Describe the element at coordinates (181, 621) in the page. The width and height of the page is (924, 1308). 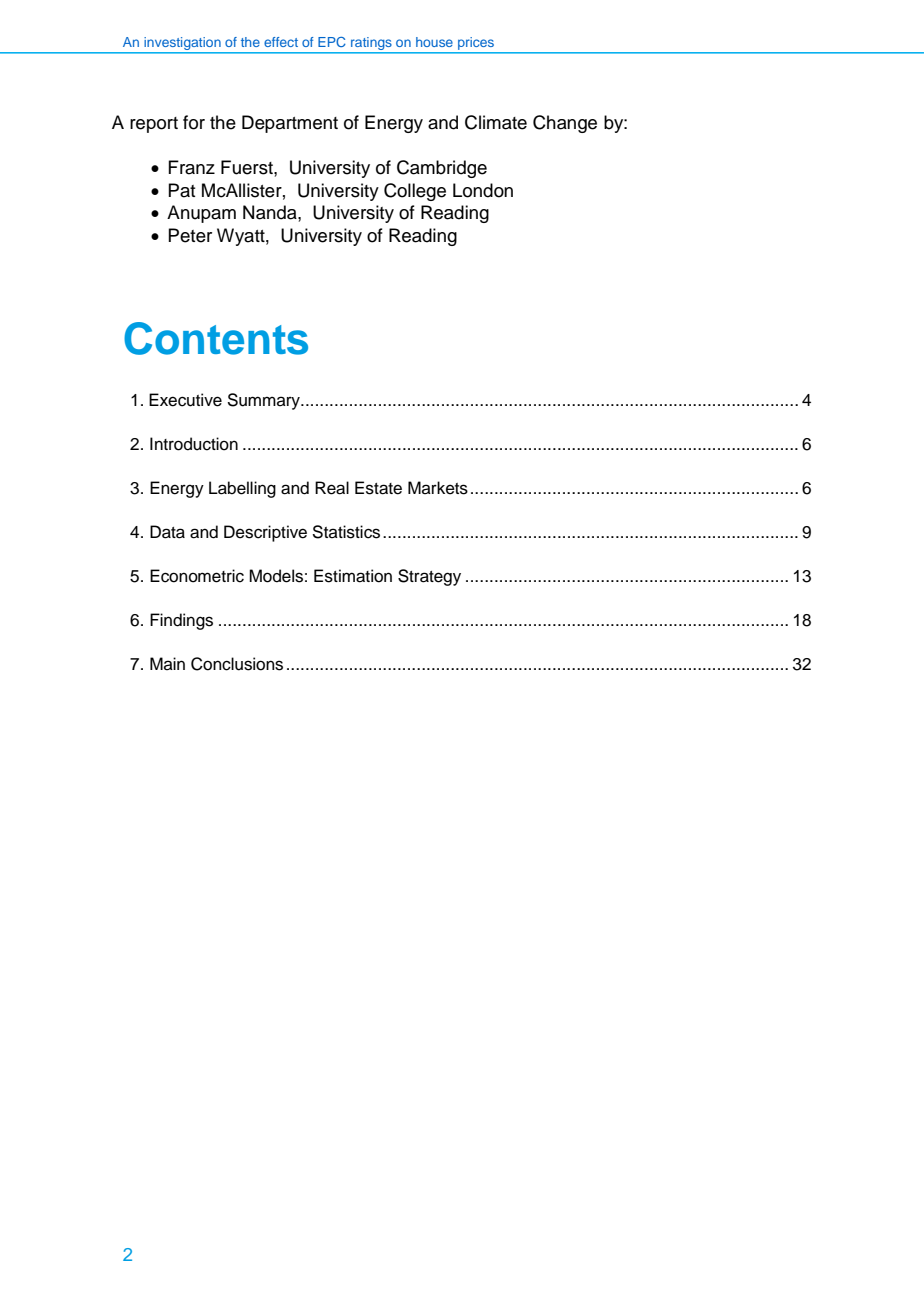
I see `Findings` at that location.
